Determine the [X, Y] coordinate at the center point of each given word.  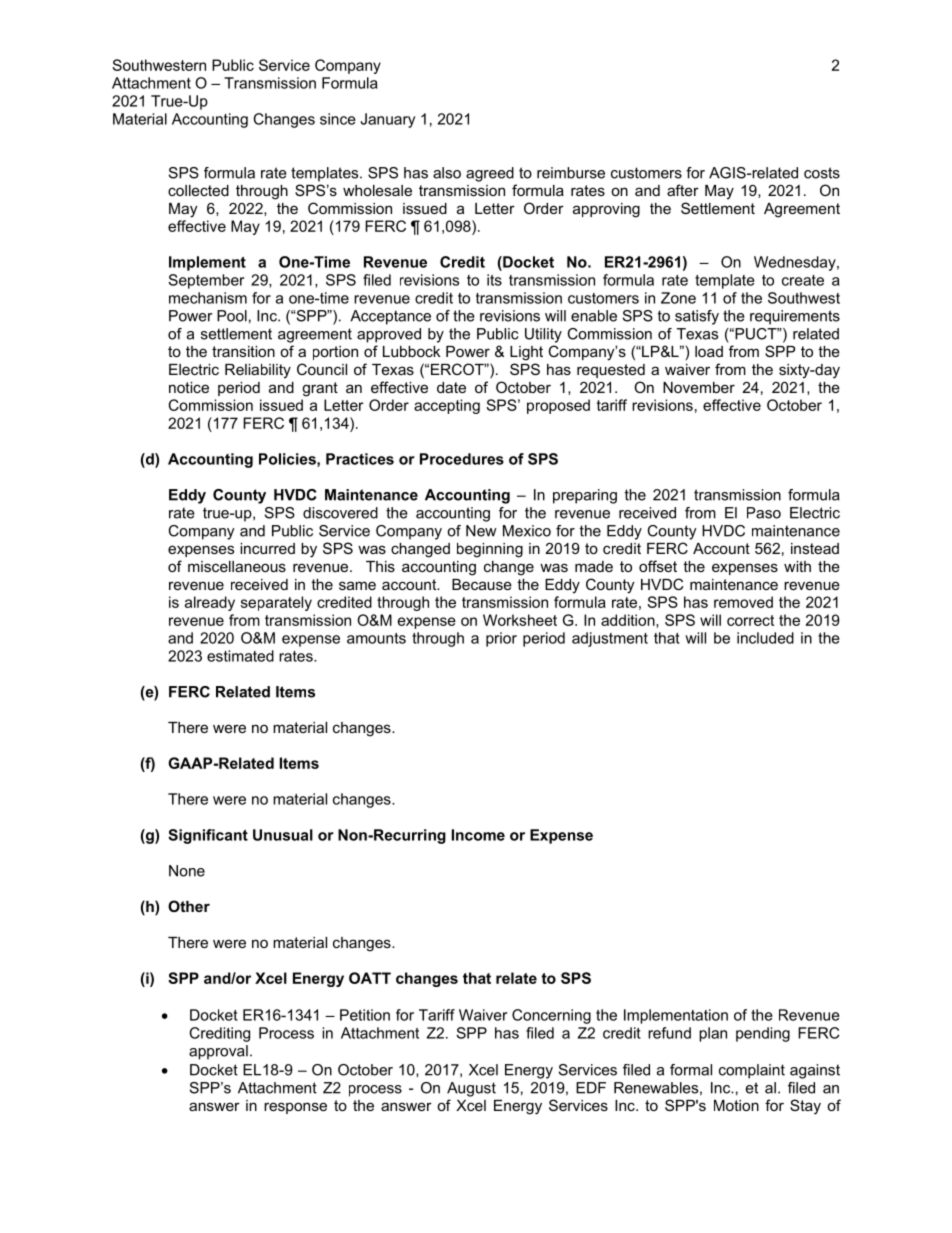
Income [478, 835]
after [683, 190]
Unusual [283, 835]
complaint [752, 1071]
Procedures [462, 459]
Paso [764, 513]
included [765, 638]
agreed [490, 174]
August [471, 1089]
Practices [360, 459]
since [338, 119]
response [295, 1108]
